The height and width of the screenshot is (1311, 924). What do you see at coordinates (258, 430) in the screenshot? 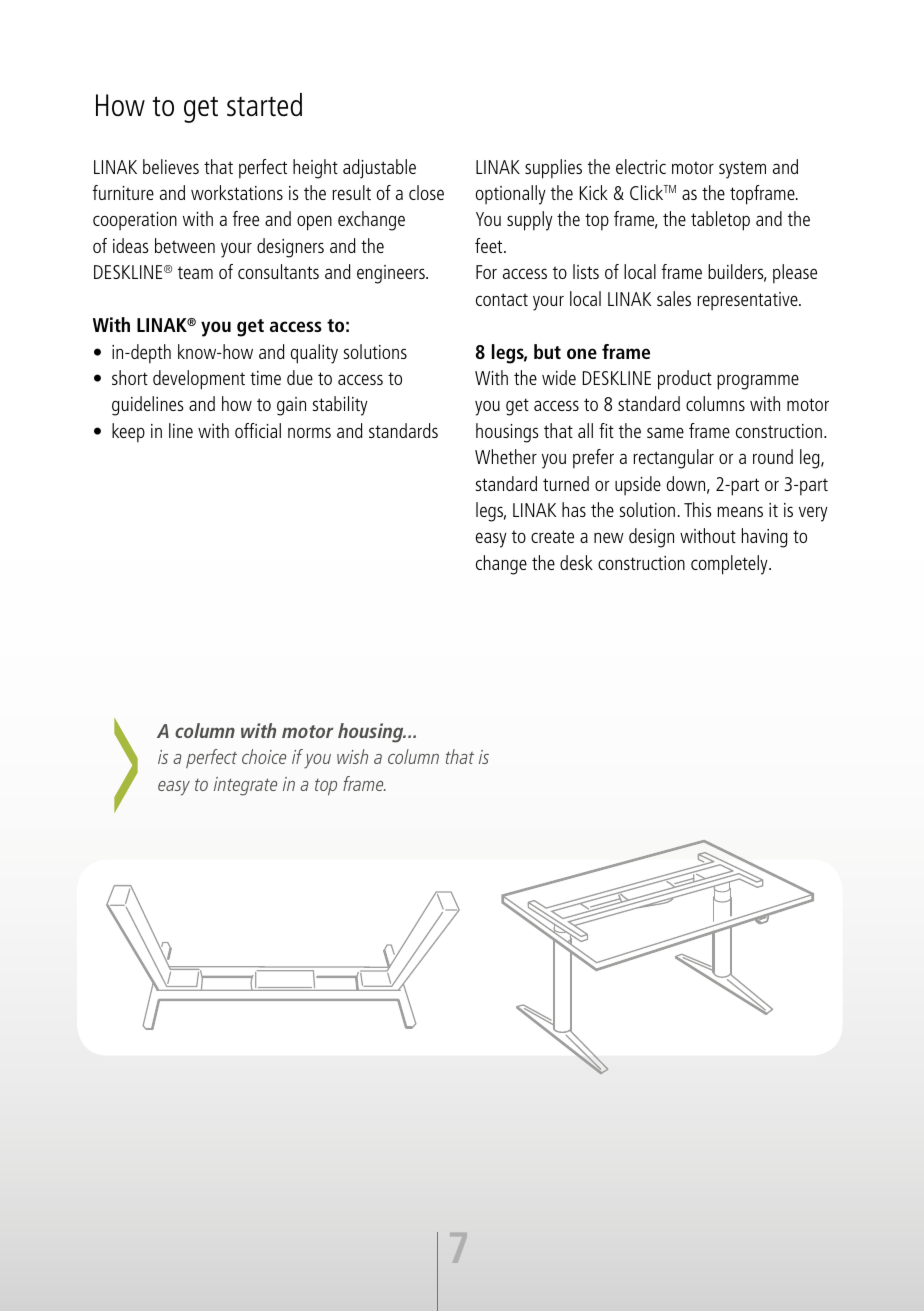
I see `official` at bounding box center [258, 430].
